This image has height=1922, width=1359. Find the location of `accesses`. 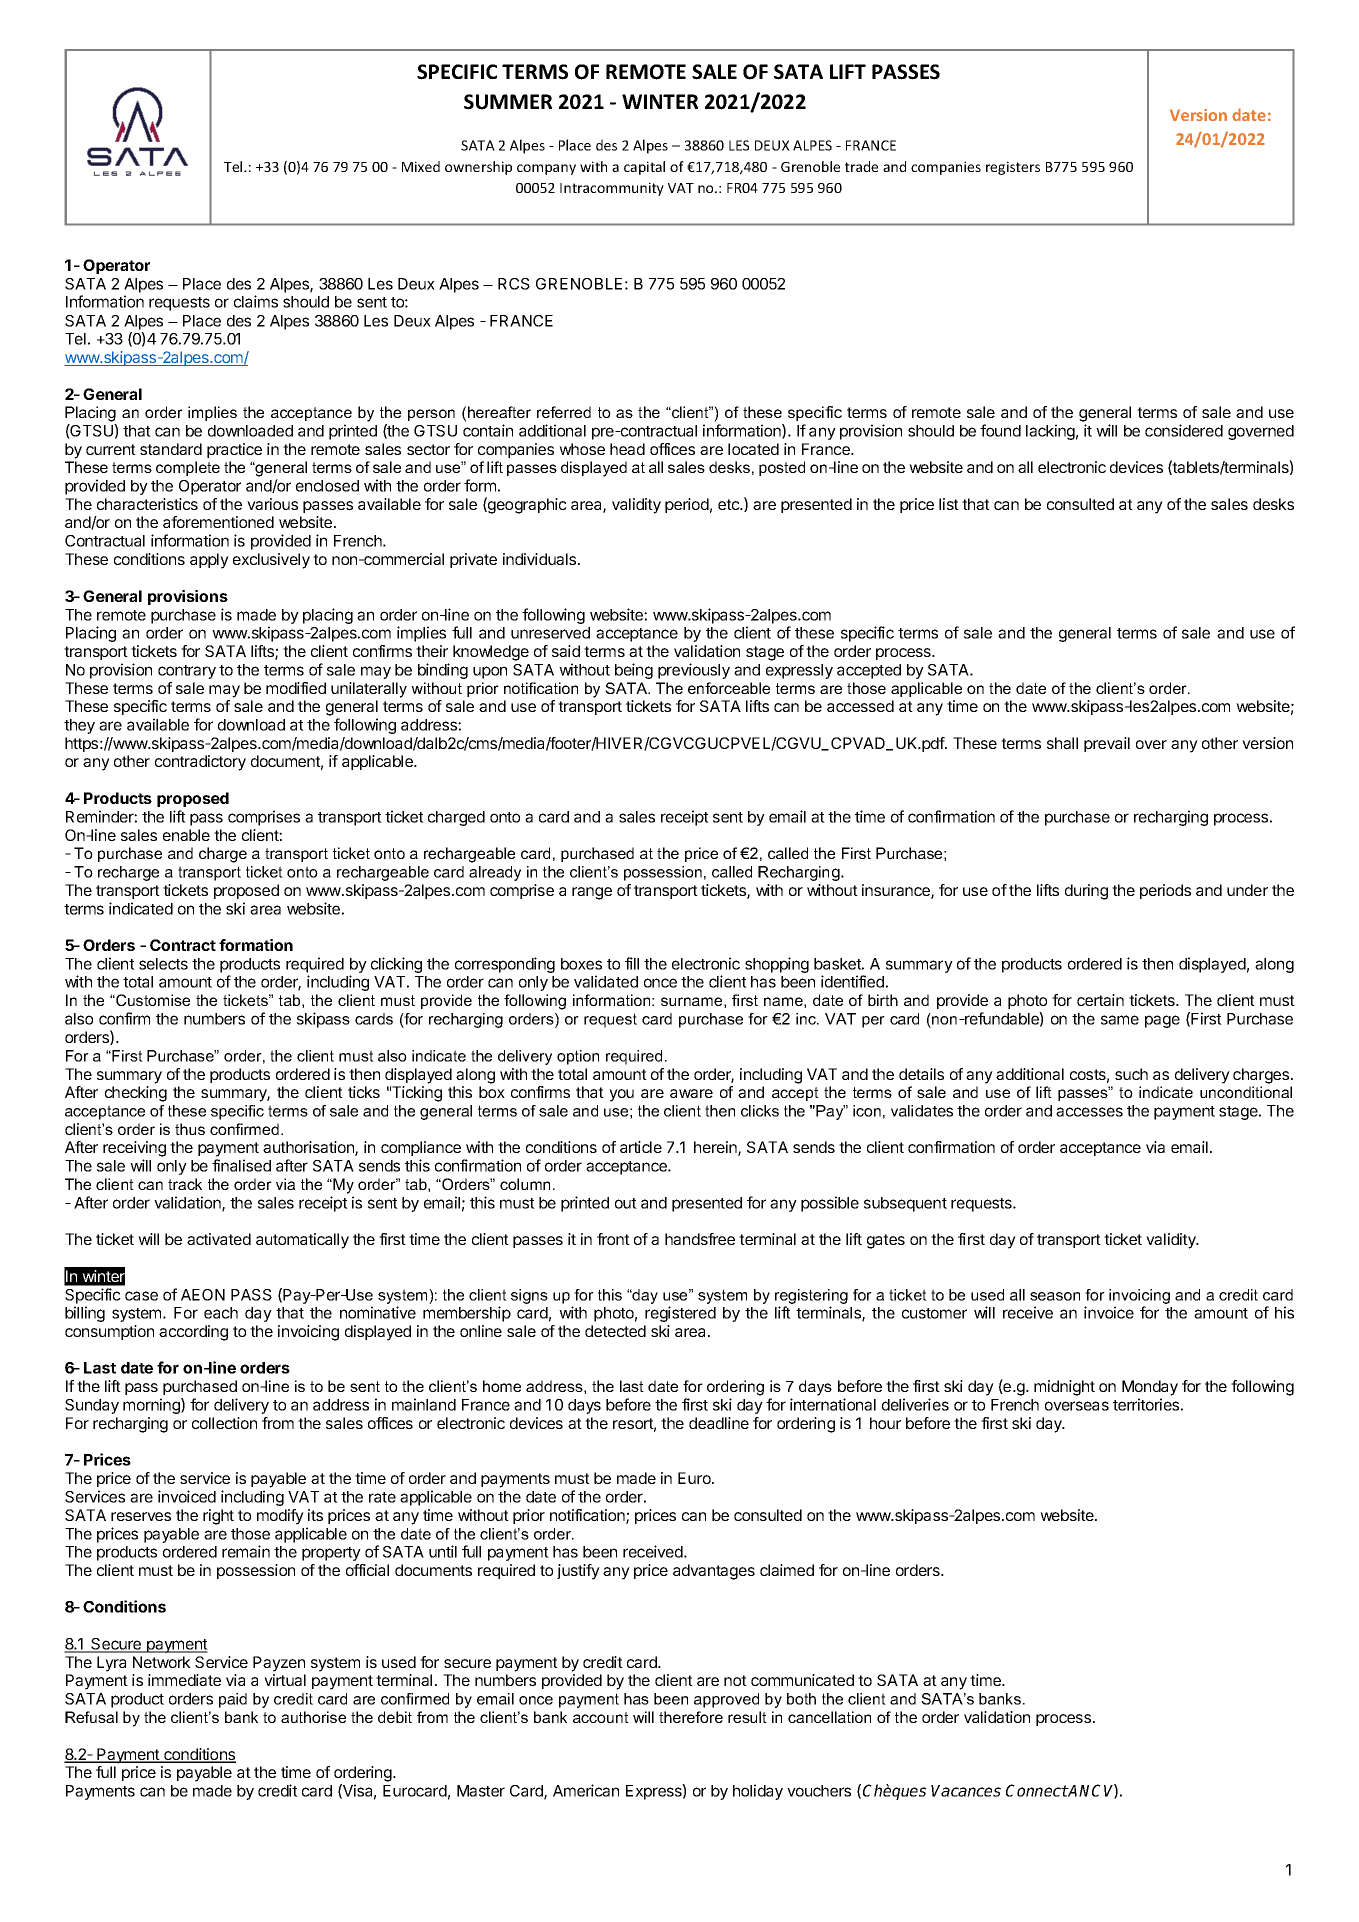

accesses is located at coordinates (1089, 1112).
